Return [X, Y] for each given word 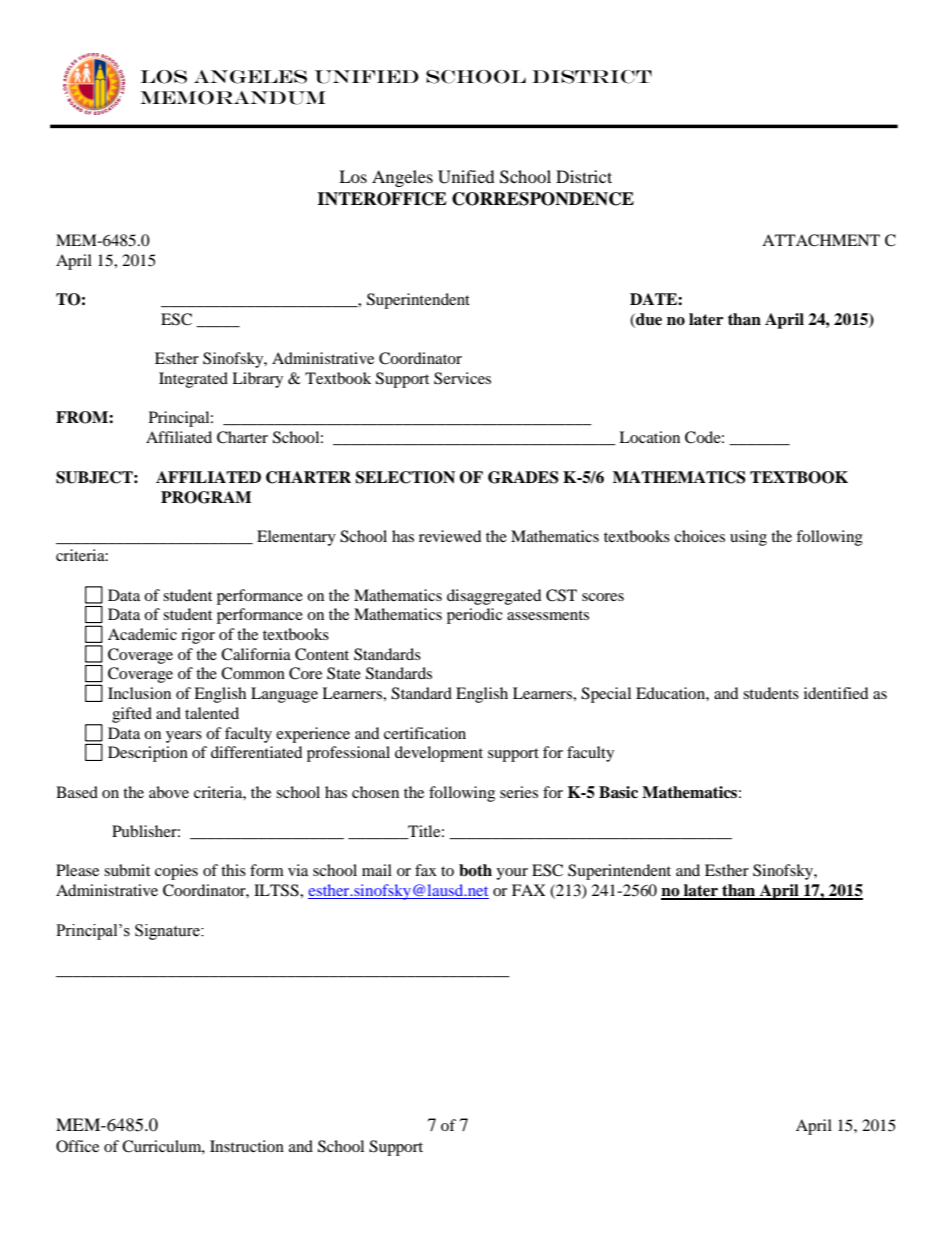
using [748, 538]
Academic [142, 634]
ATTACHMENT [821, 240]
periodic [475, 616]
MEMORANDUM [233, 98]
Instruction [247, 1146]
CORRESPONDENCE [543, 199]
